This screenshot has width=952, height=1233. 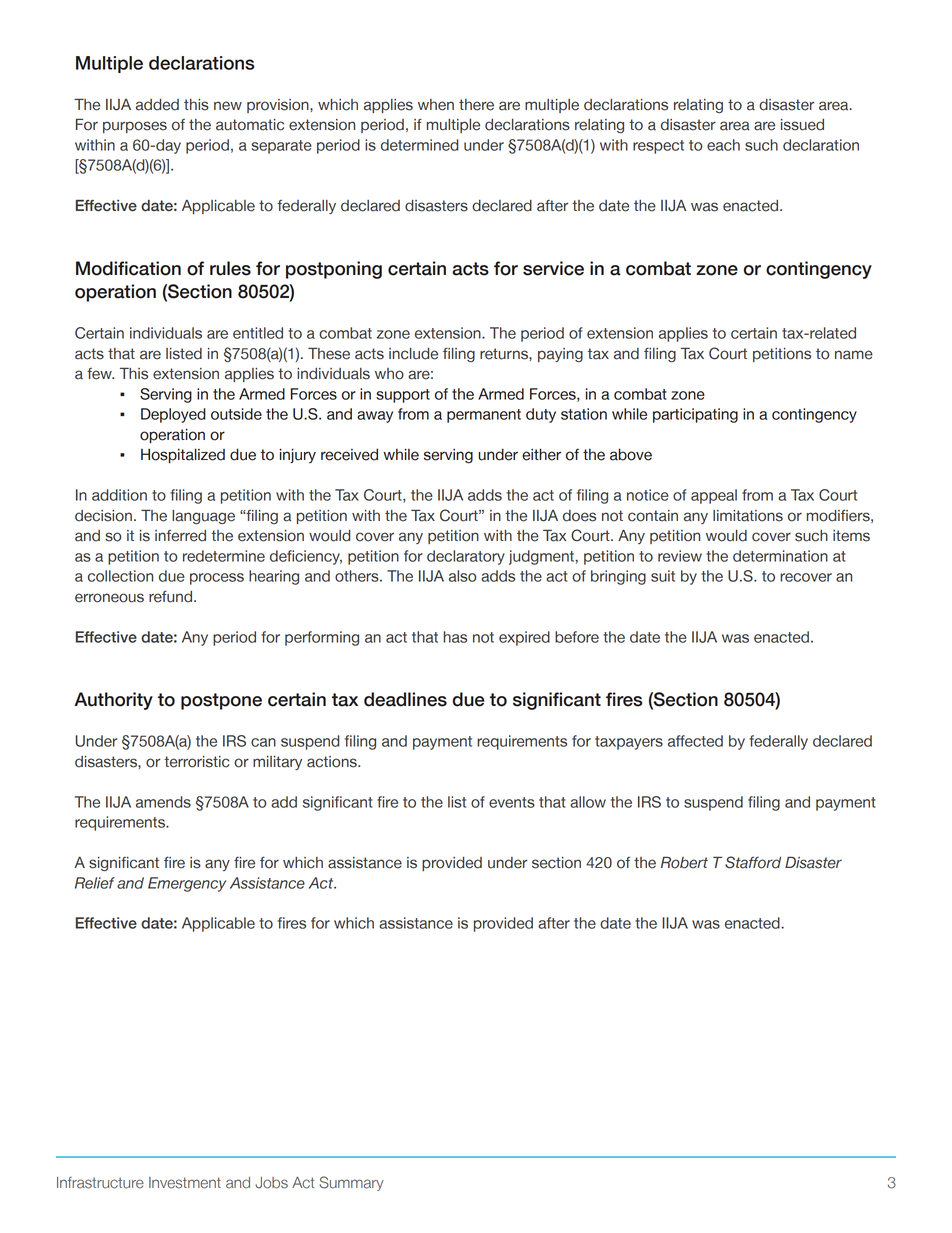 What do you see at coordinates (455, 637) in the screenshot?
I see `has` at bounding box center [455, 637].
